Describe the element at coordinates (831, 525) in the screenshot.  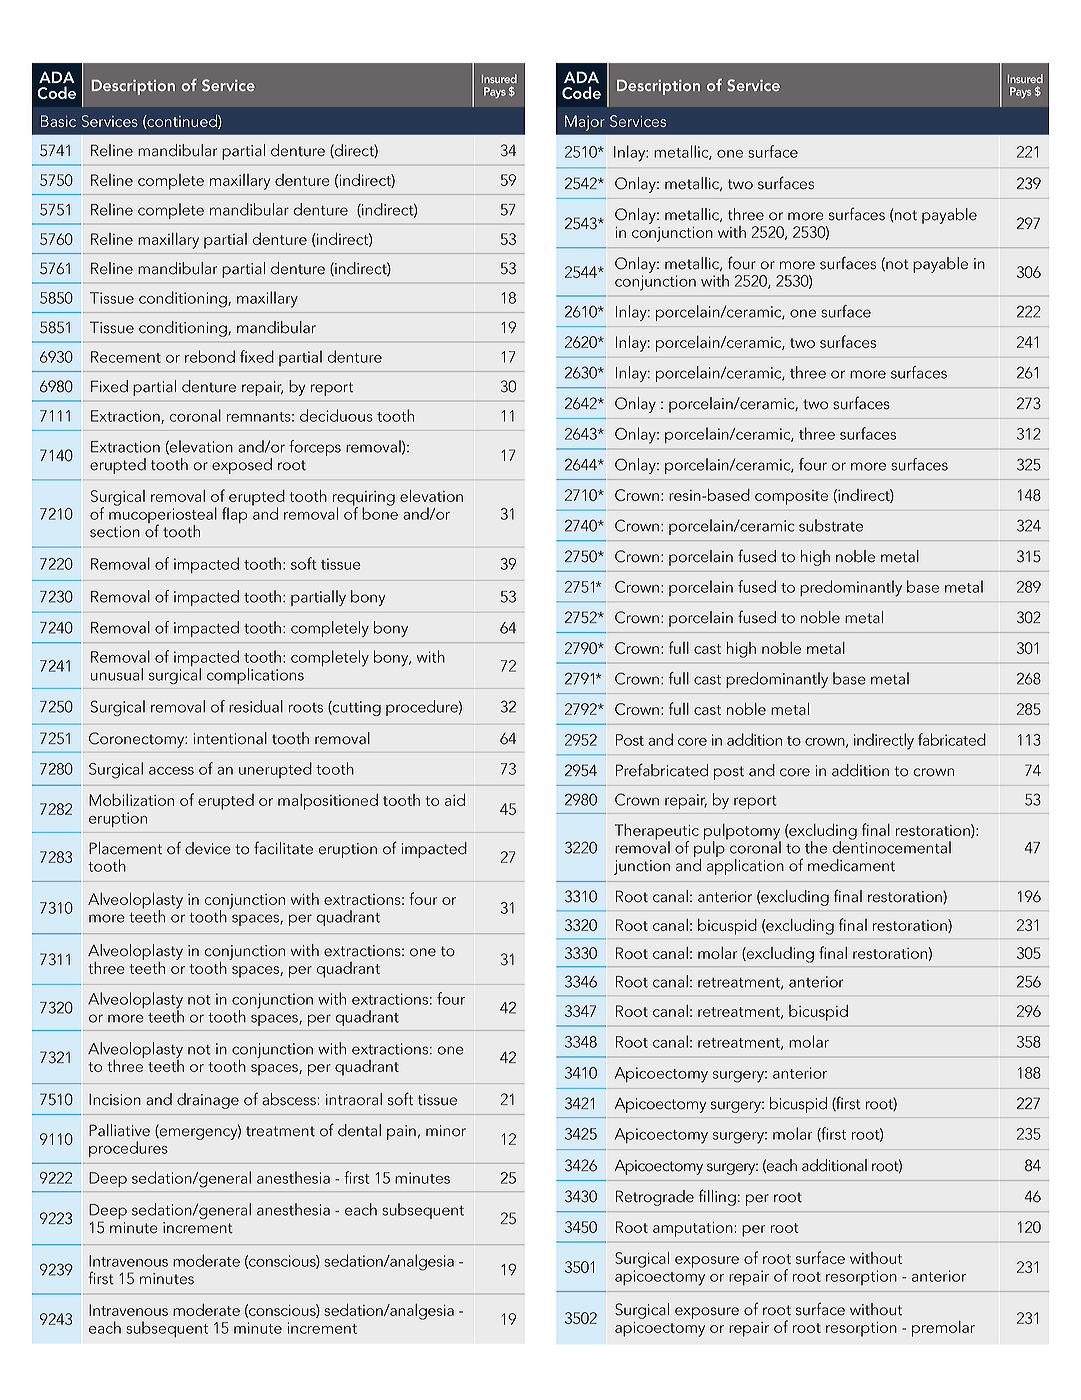
I see `substrate` at that location.
